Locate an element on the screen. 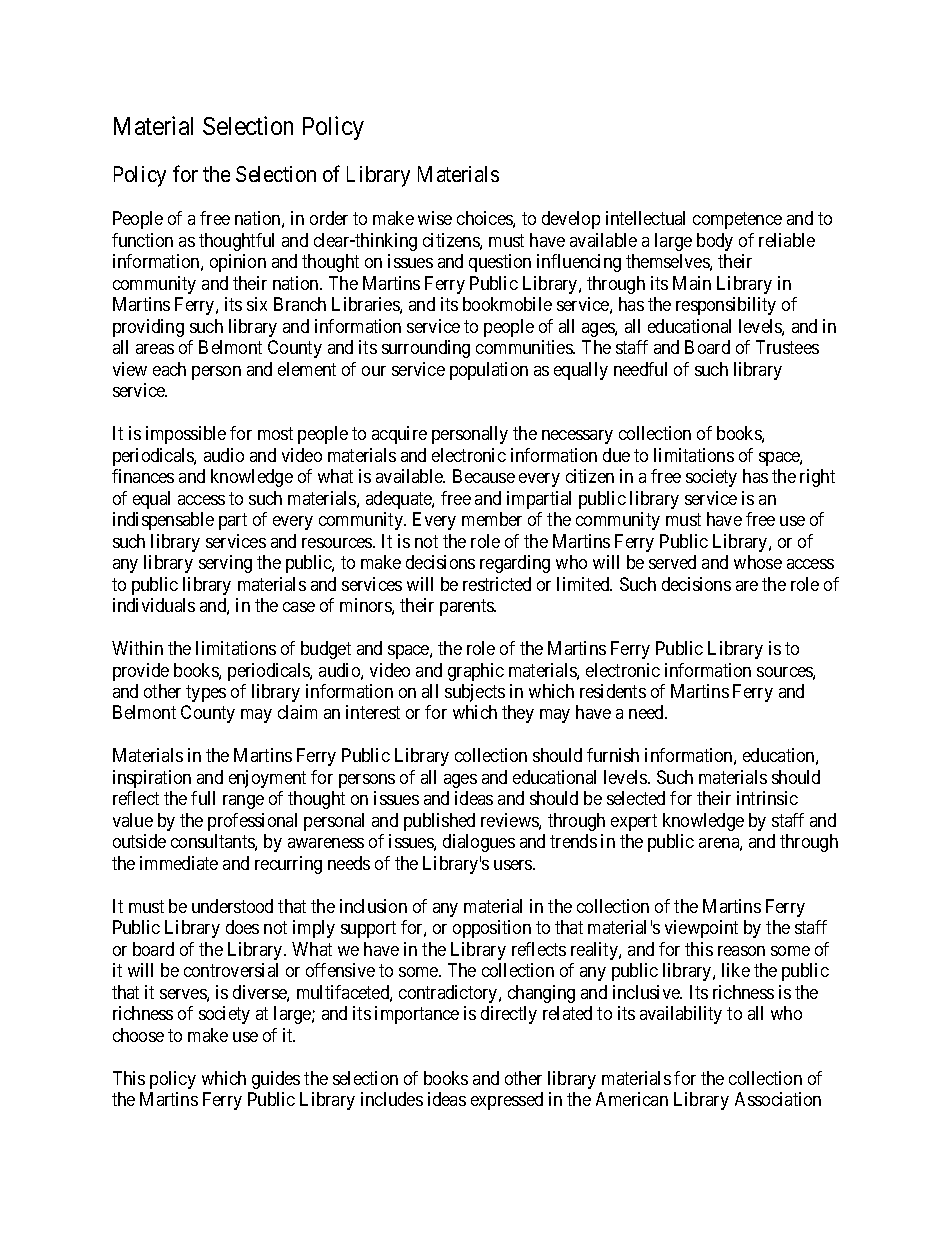  opinion is located at coordinates (238, 263).
